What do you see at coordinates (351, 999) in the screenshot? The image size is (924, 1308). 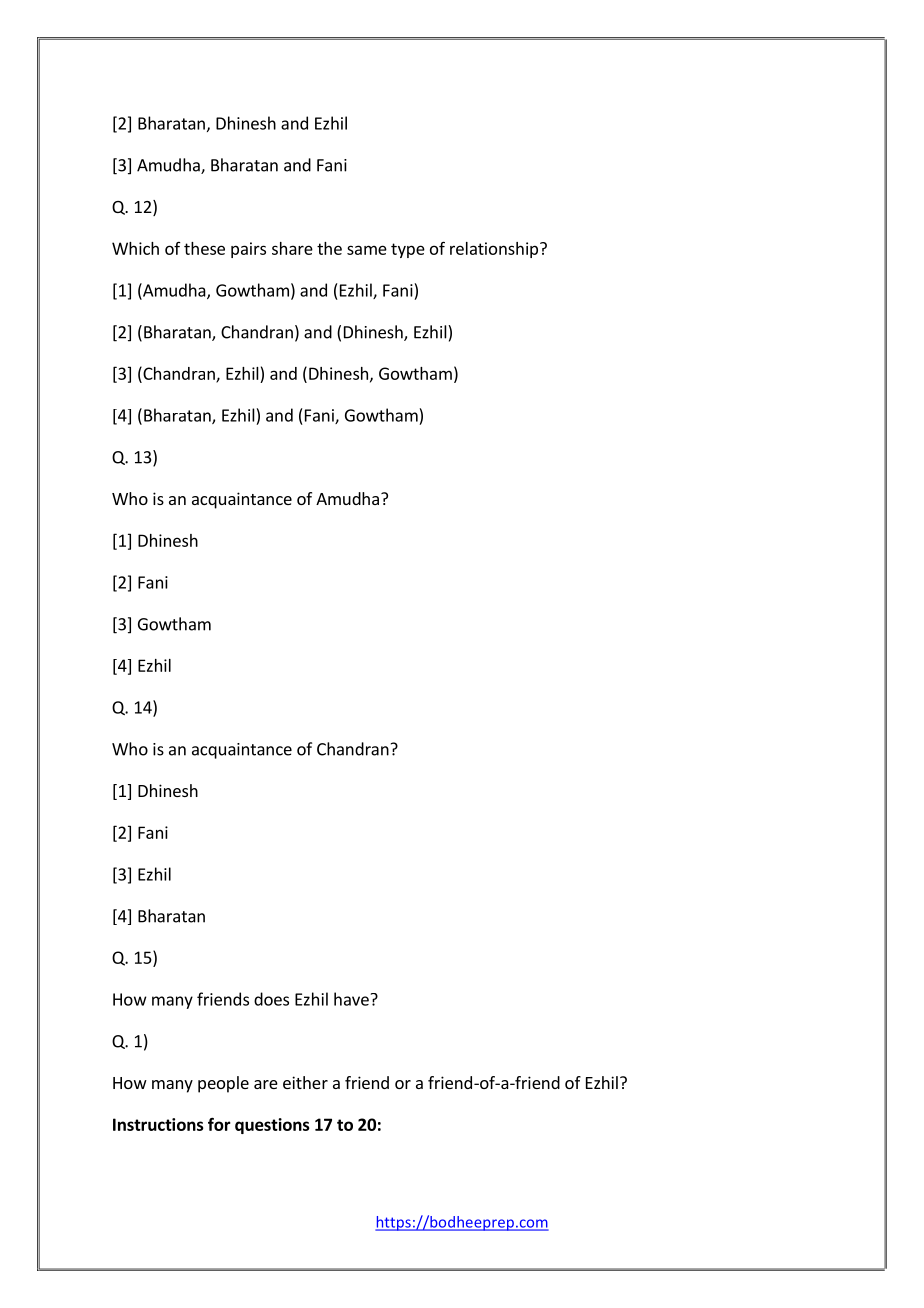 I see `have` at bounding box center [351, 999].
